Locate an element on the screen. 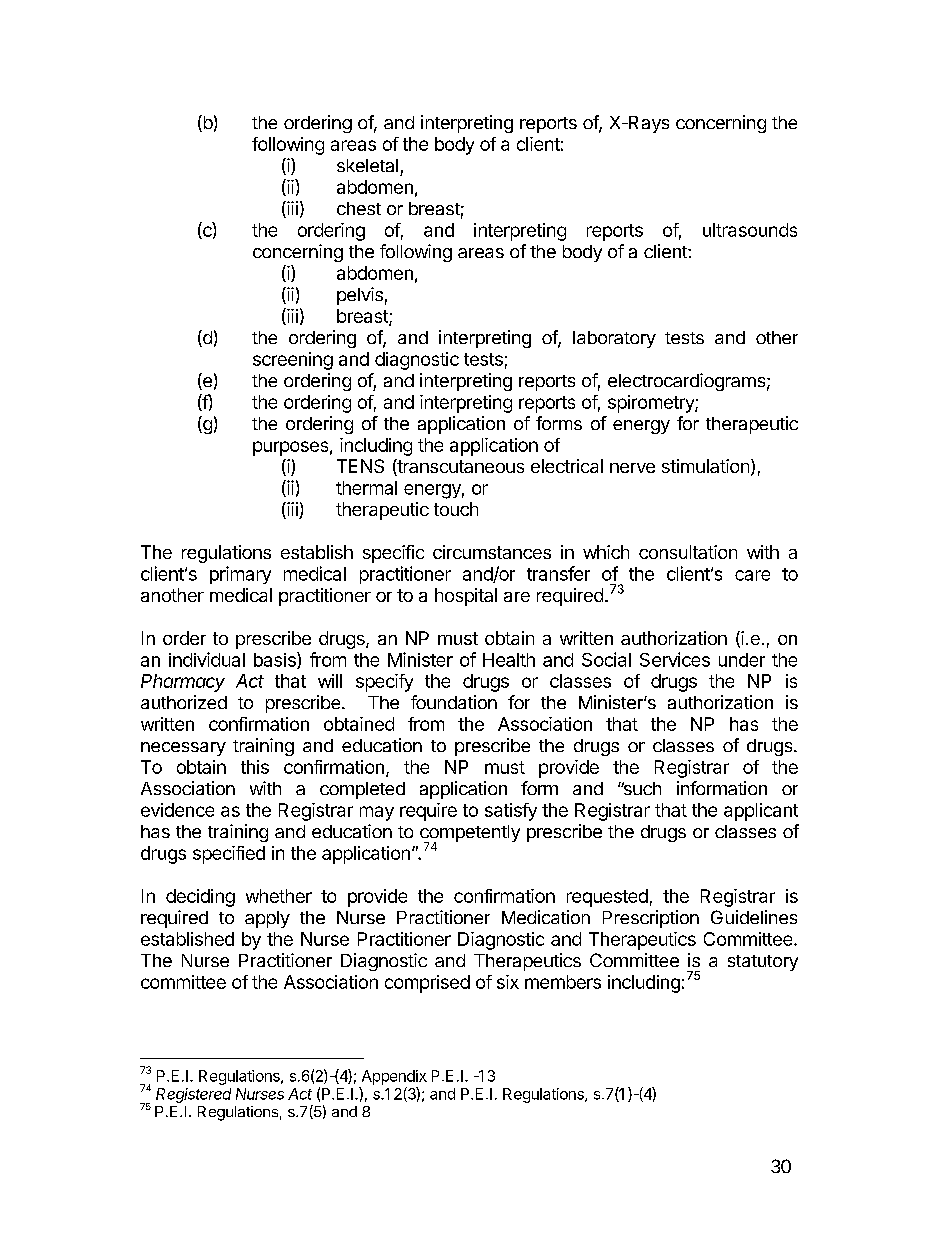 The width and height of the screenshot is (952, 1233). Services is located at coordinates (675, 659).
